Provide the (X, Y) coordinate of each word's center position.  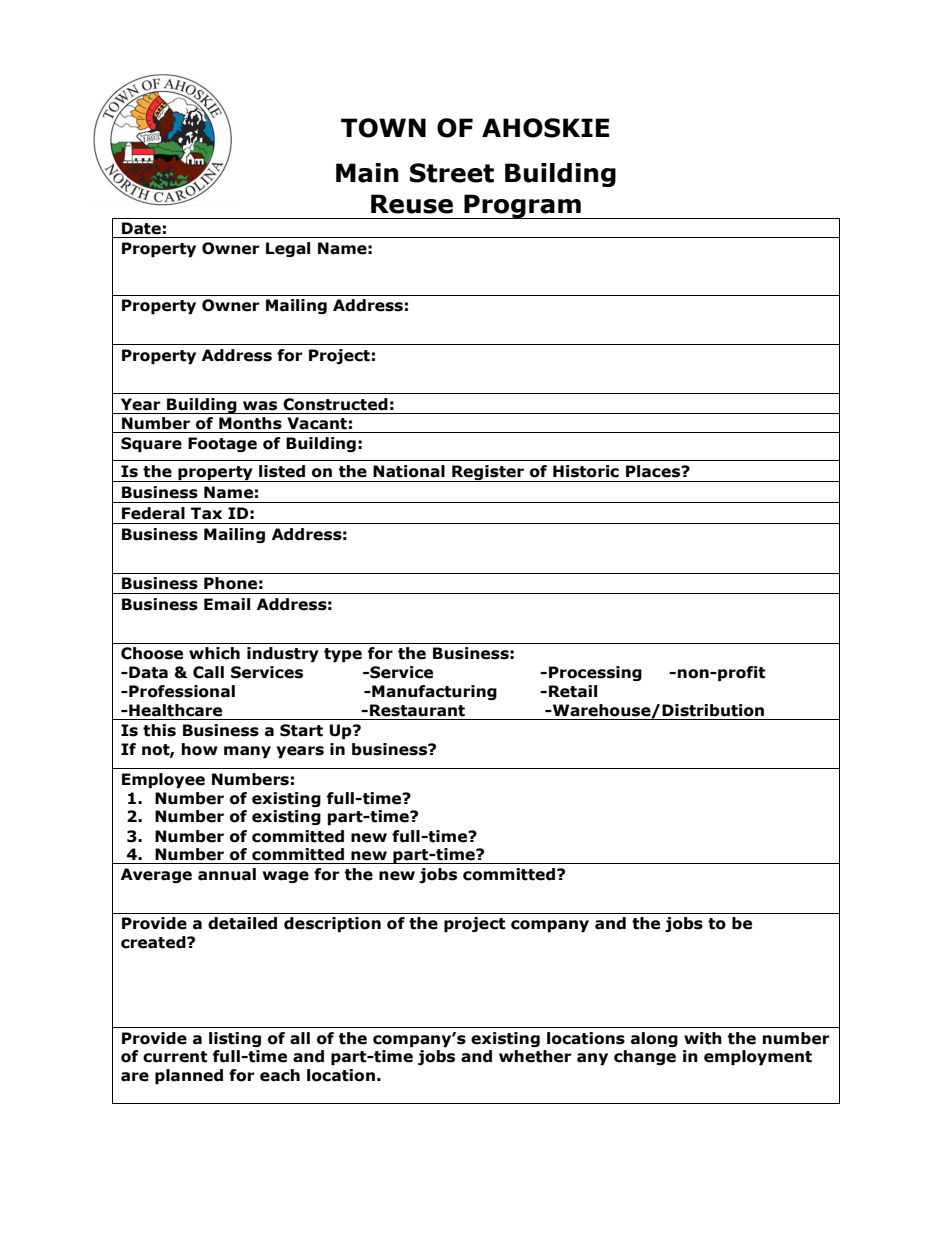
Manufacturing (433, 692)
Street (452, 173)
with (703, 1038)
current (175, 1057)
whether (535, 1056)
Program (522, 206)
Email (227, 604)
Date (141, 228)
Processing (595, 673)
